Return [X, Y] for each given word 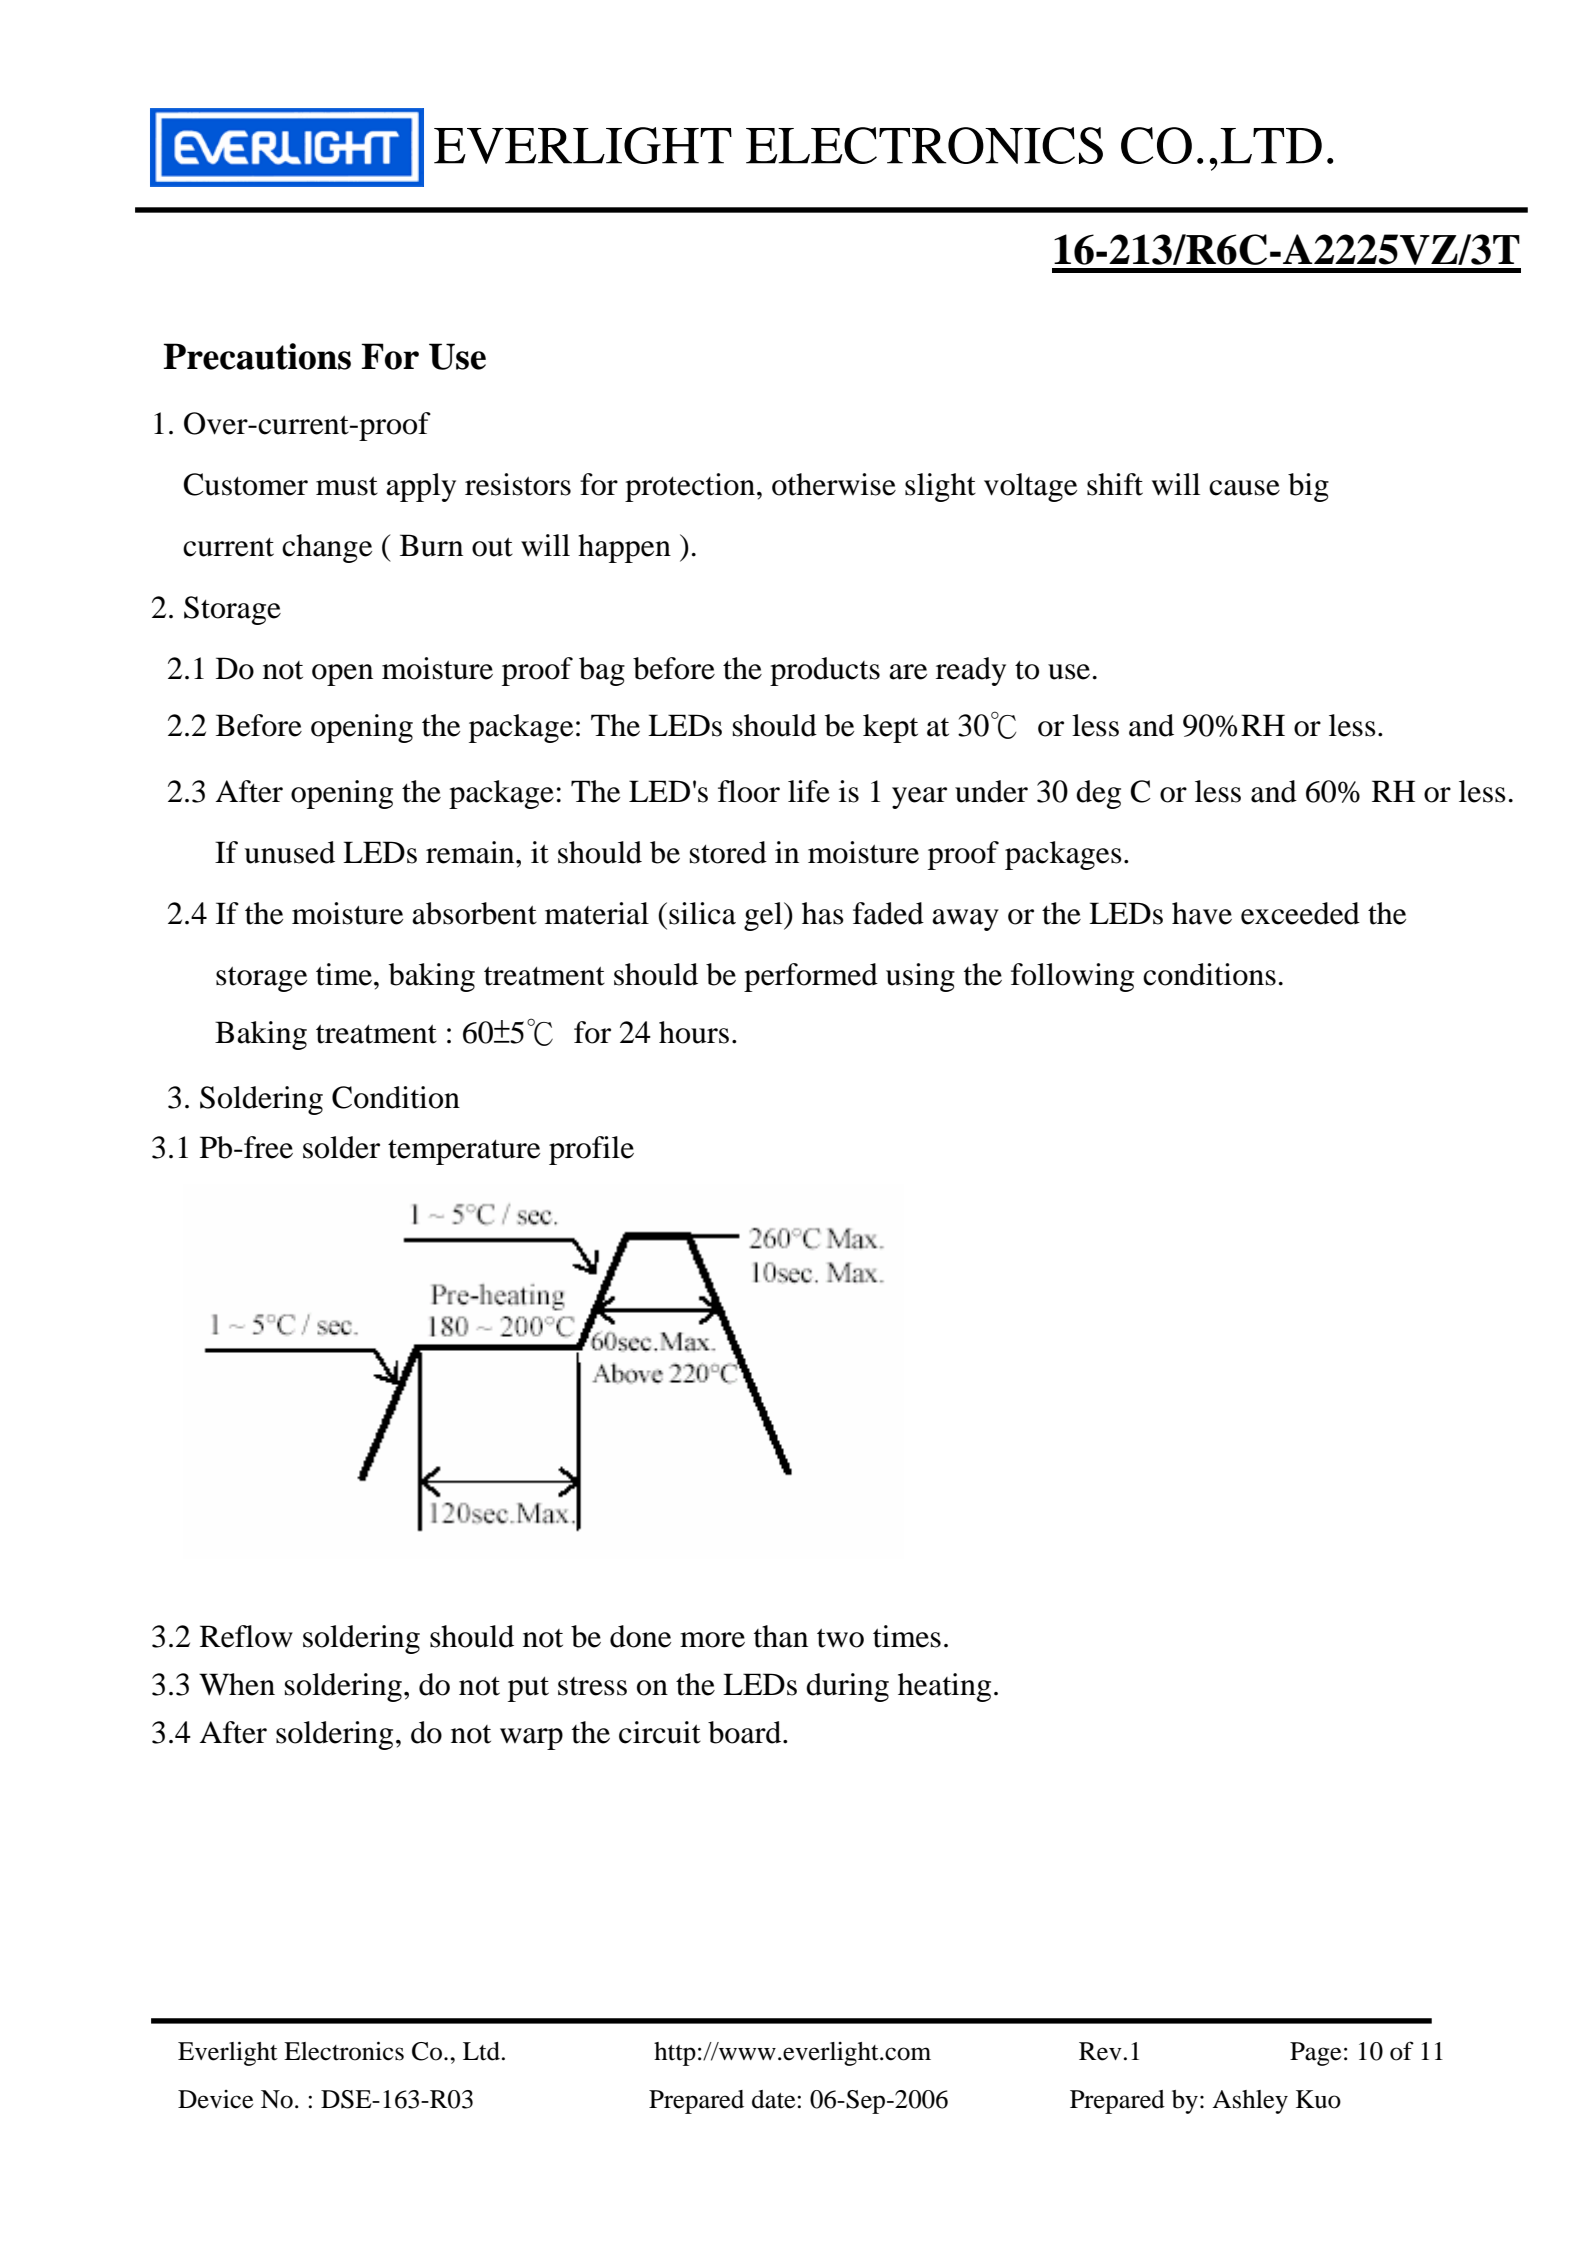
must [347, 486]
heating [944, 1687]
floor [749, 791]
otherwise [834, 484]
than [781, 1636]
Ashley [1250, 2102]
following [1072, 977]
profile [591, 1150]
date [775, 2099]
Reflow [246, 1636]
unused [290, 852]
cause [1244, 488]
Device [215, 2099]
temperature [464, 1152]
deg [1098, 794]
